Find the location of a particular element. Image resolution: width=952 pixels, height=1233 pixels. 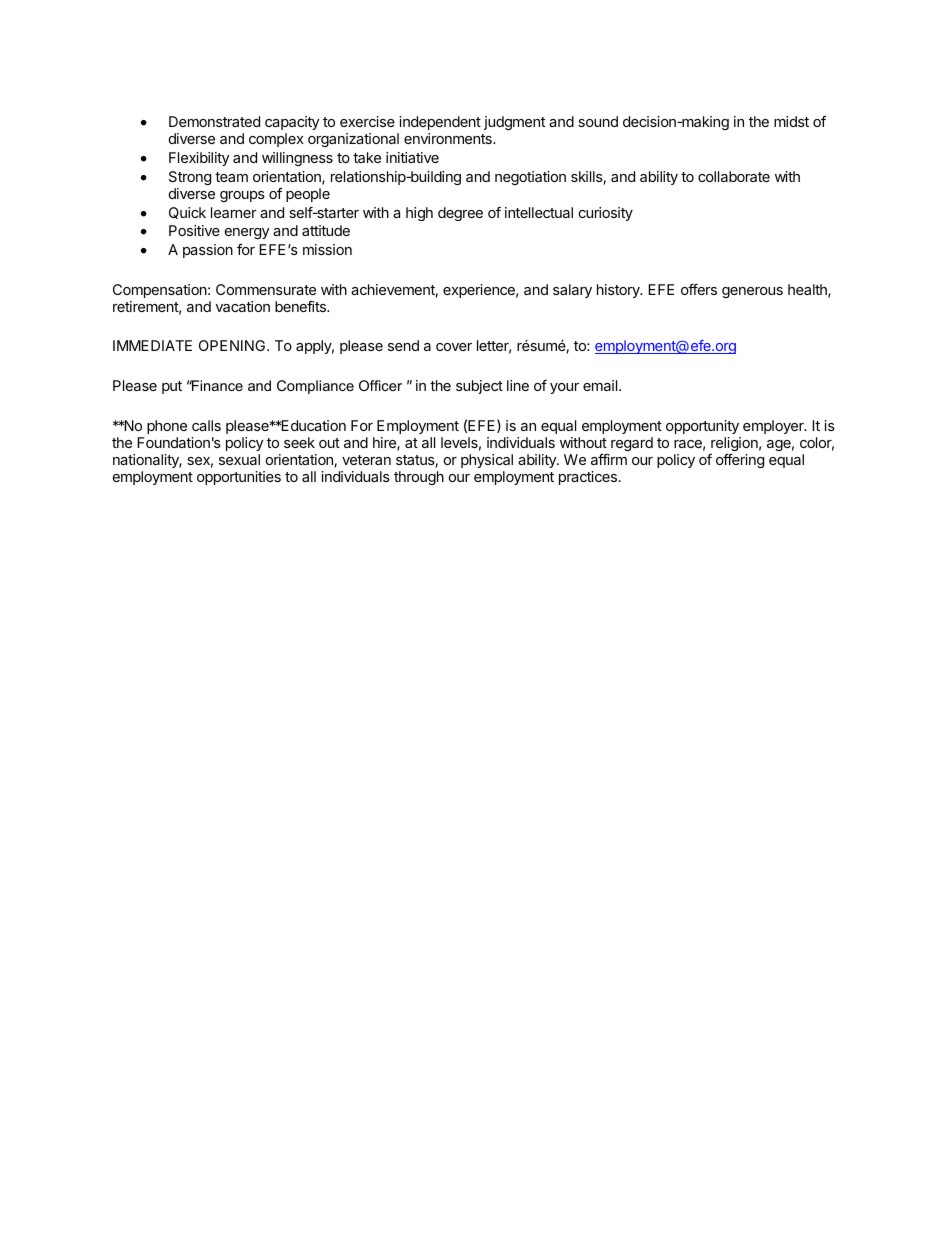

passion is located at coordinates (208, 251).
